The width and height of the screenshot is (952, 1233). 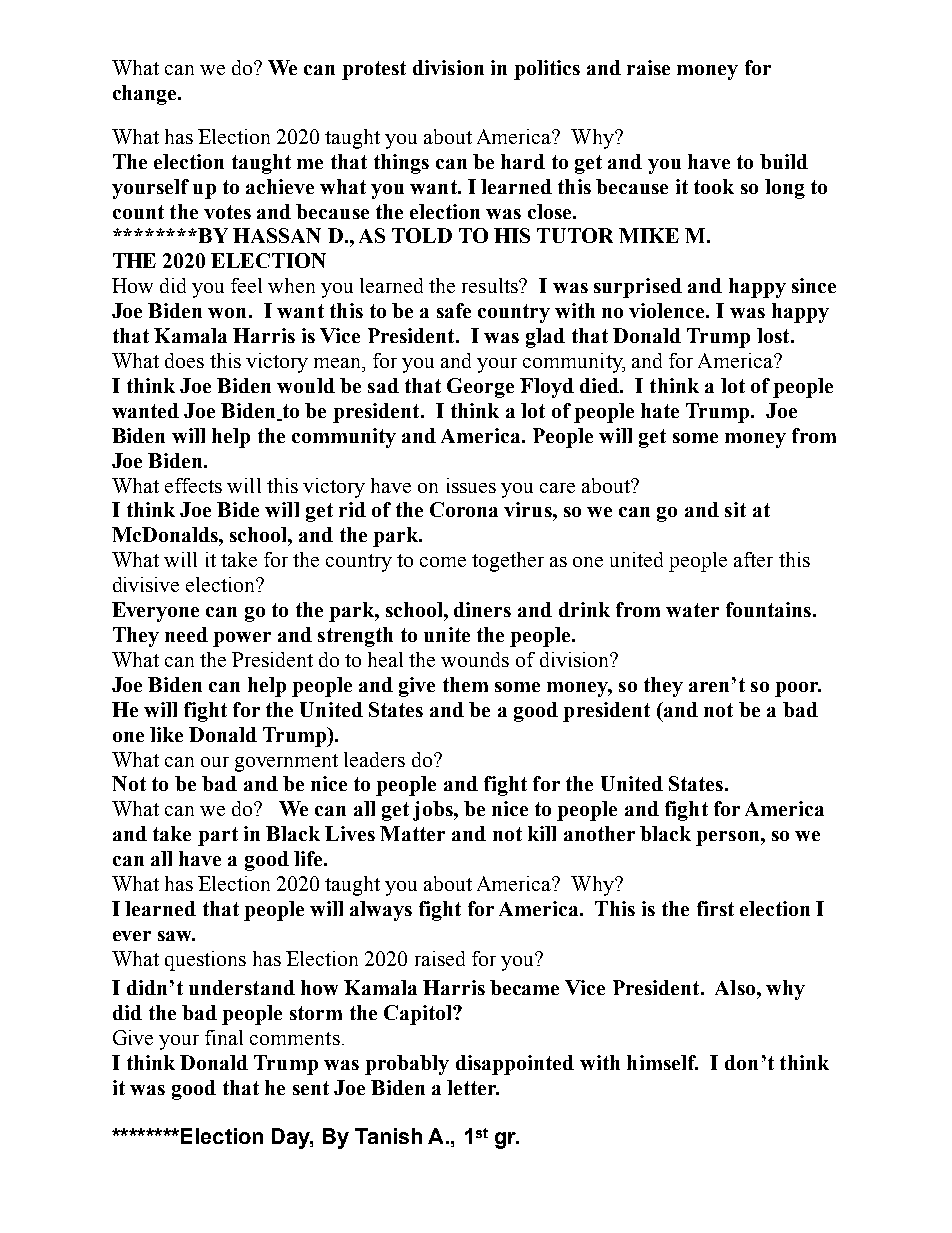 What do you see at coordinates (508, 562) in the screenshot?
I see `together` at bounding box center [508, 562].
